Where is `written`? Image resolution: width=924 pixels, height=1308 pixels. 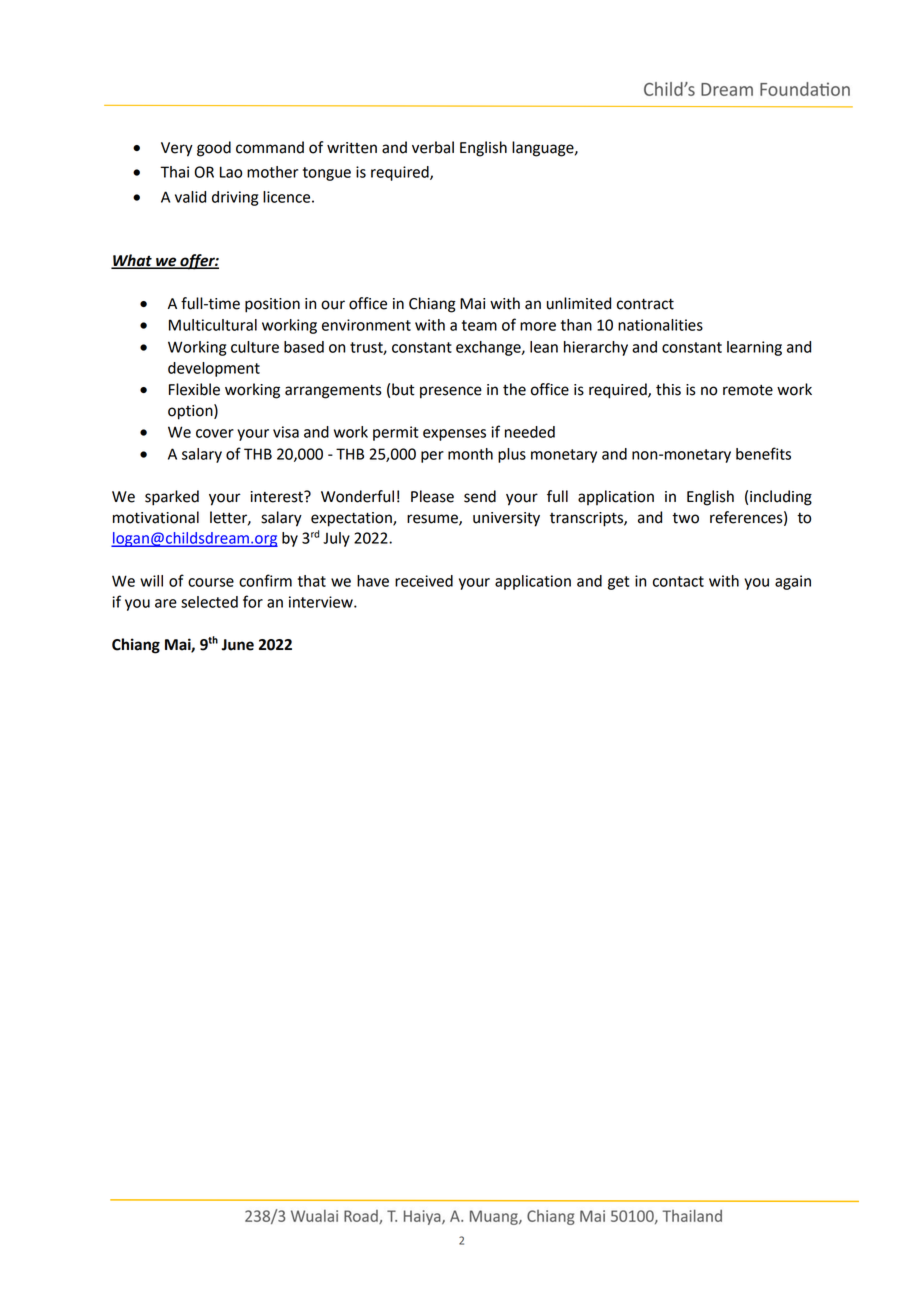 written is located at coordinates (352, 148).
